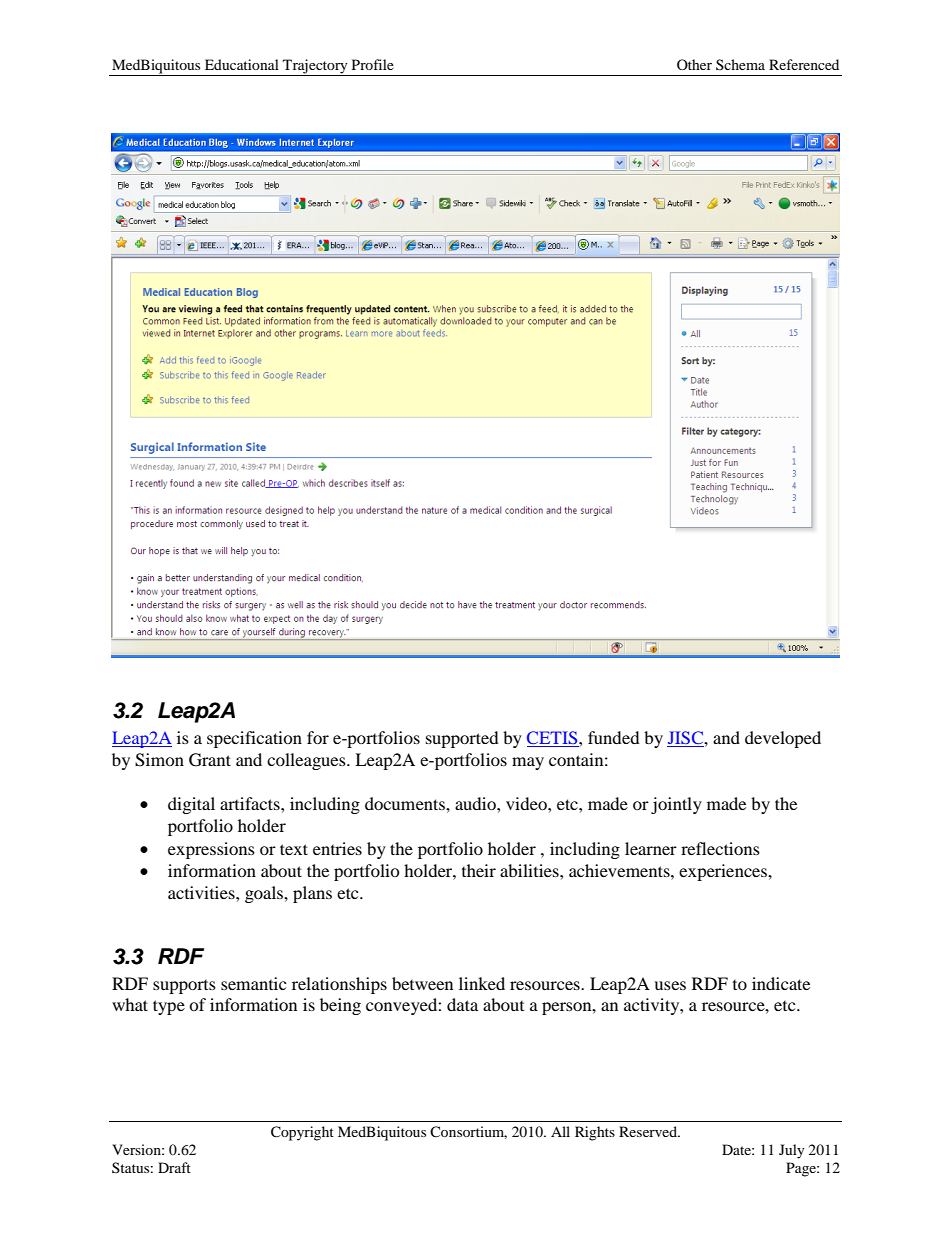 The height and width of the screenshot is (1233, 952). What do you see at coordinates (242, 64) in the screenshot?
I see `Educational` at bounding box center [242, 64].
